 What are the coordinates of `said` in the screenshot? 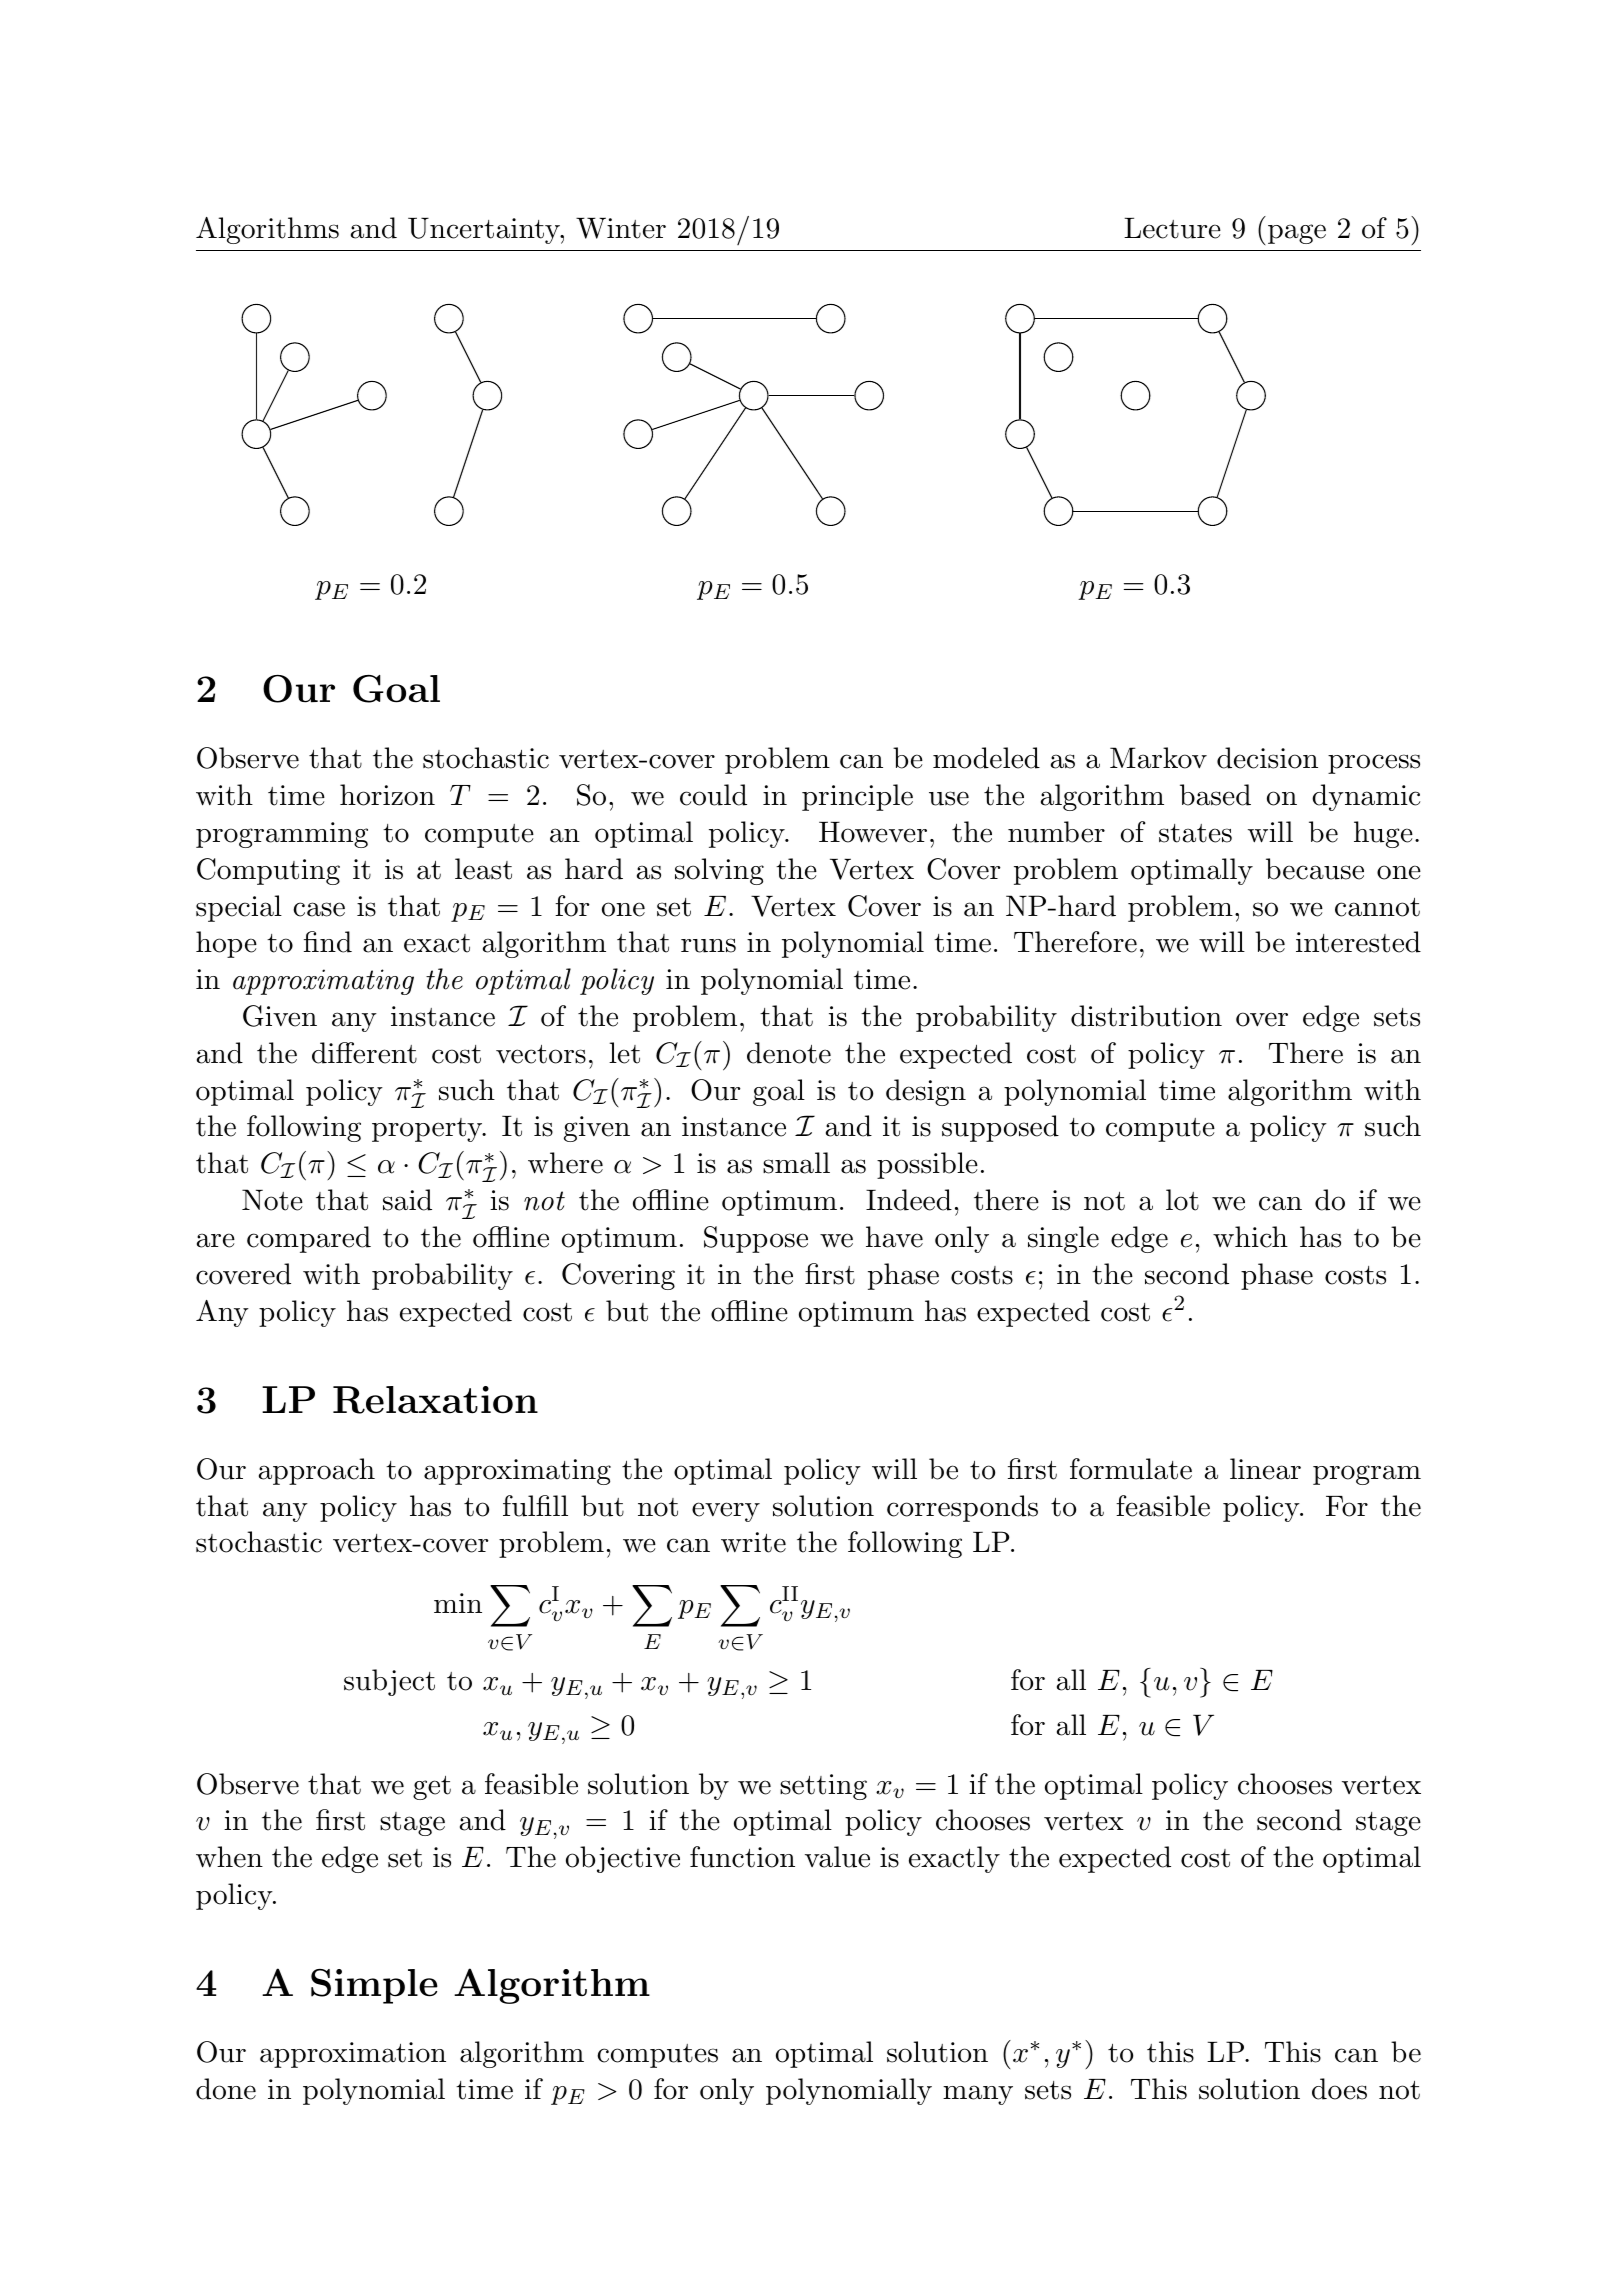 It's located at (407, 1200).
